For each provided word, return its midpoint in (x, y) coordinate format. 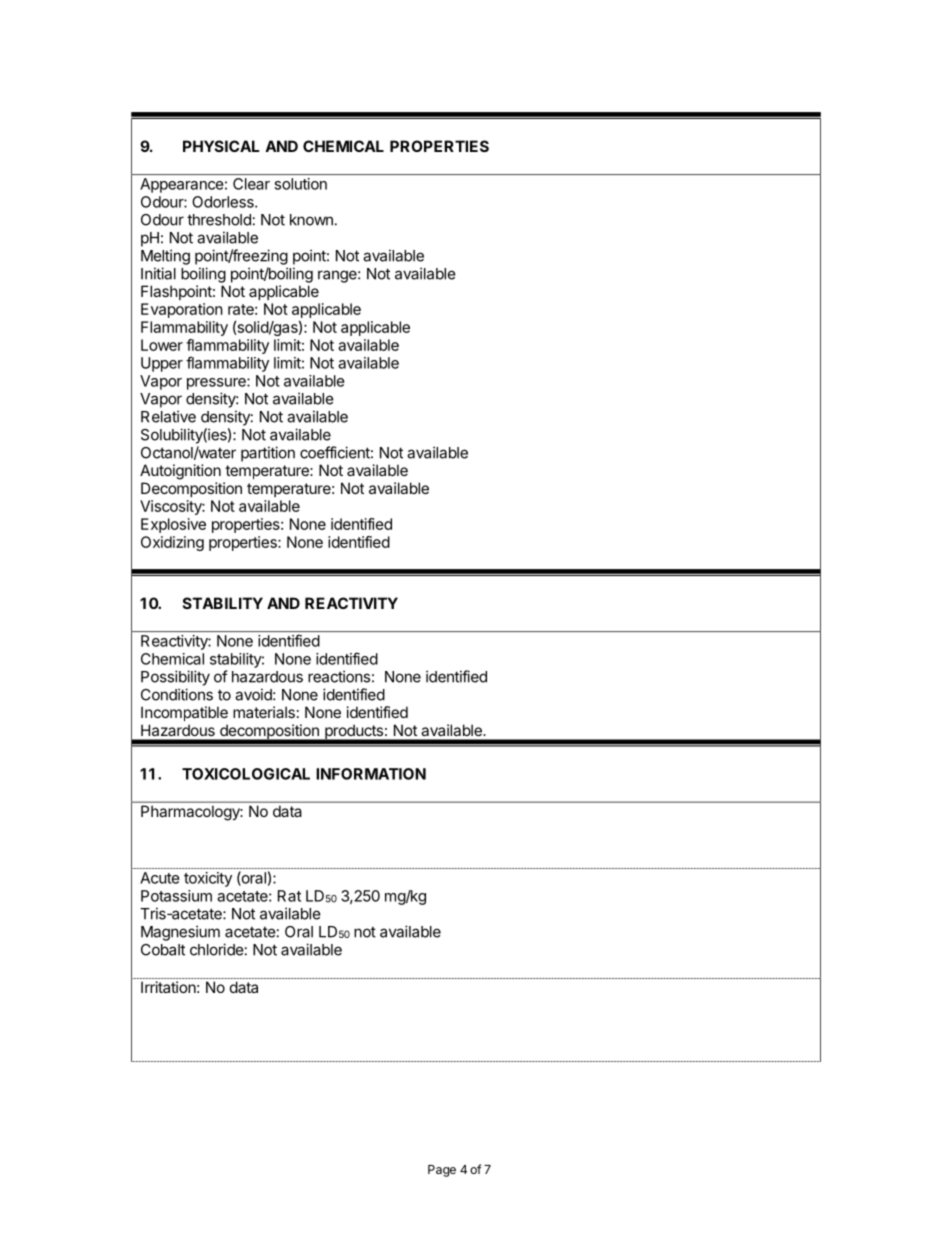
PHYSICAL (221, 146)
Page (442, 1171)
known (311, 220)
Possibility (175, 678)
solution (301, 184)
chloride (217, 949)
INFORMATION (371, 774)
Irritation (168, 987)
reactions (339, 676)
